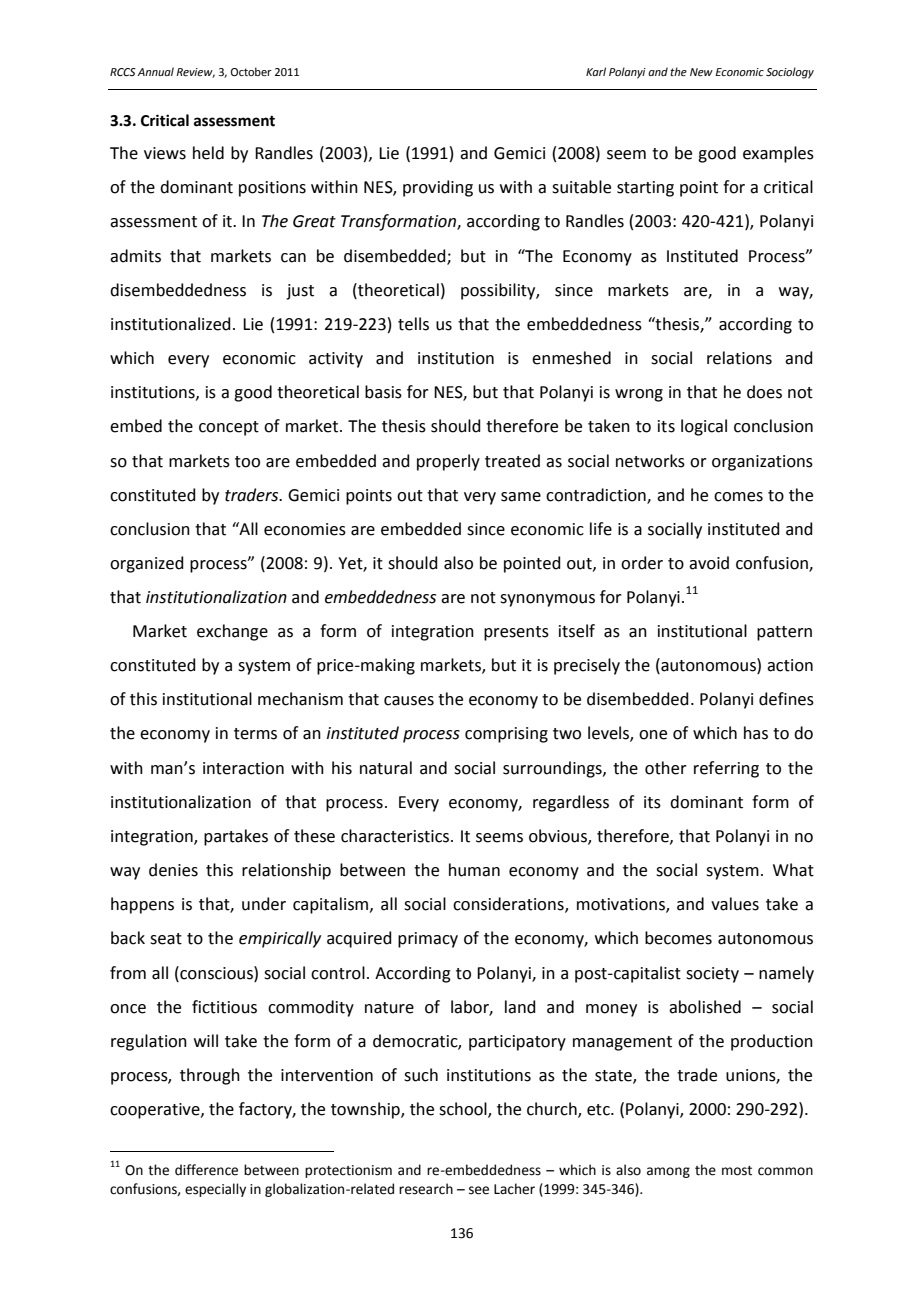  Describe the element at coordinates (784, 633) in the image. I see `pattern` at that location.
